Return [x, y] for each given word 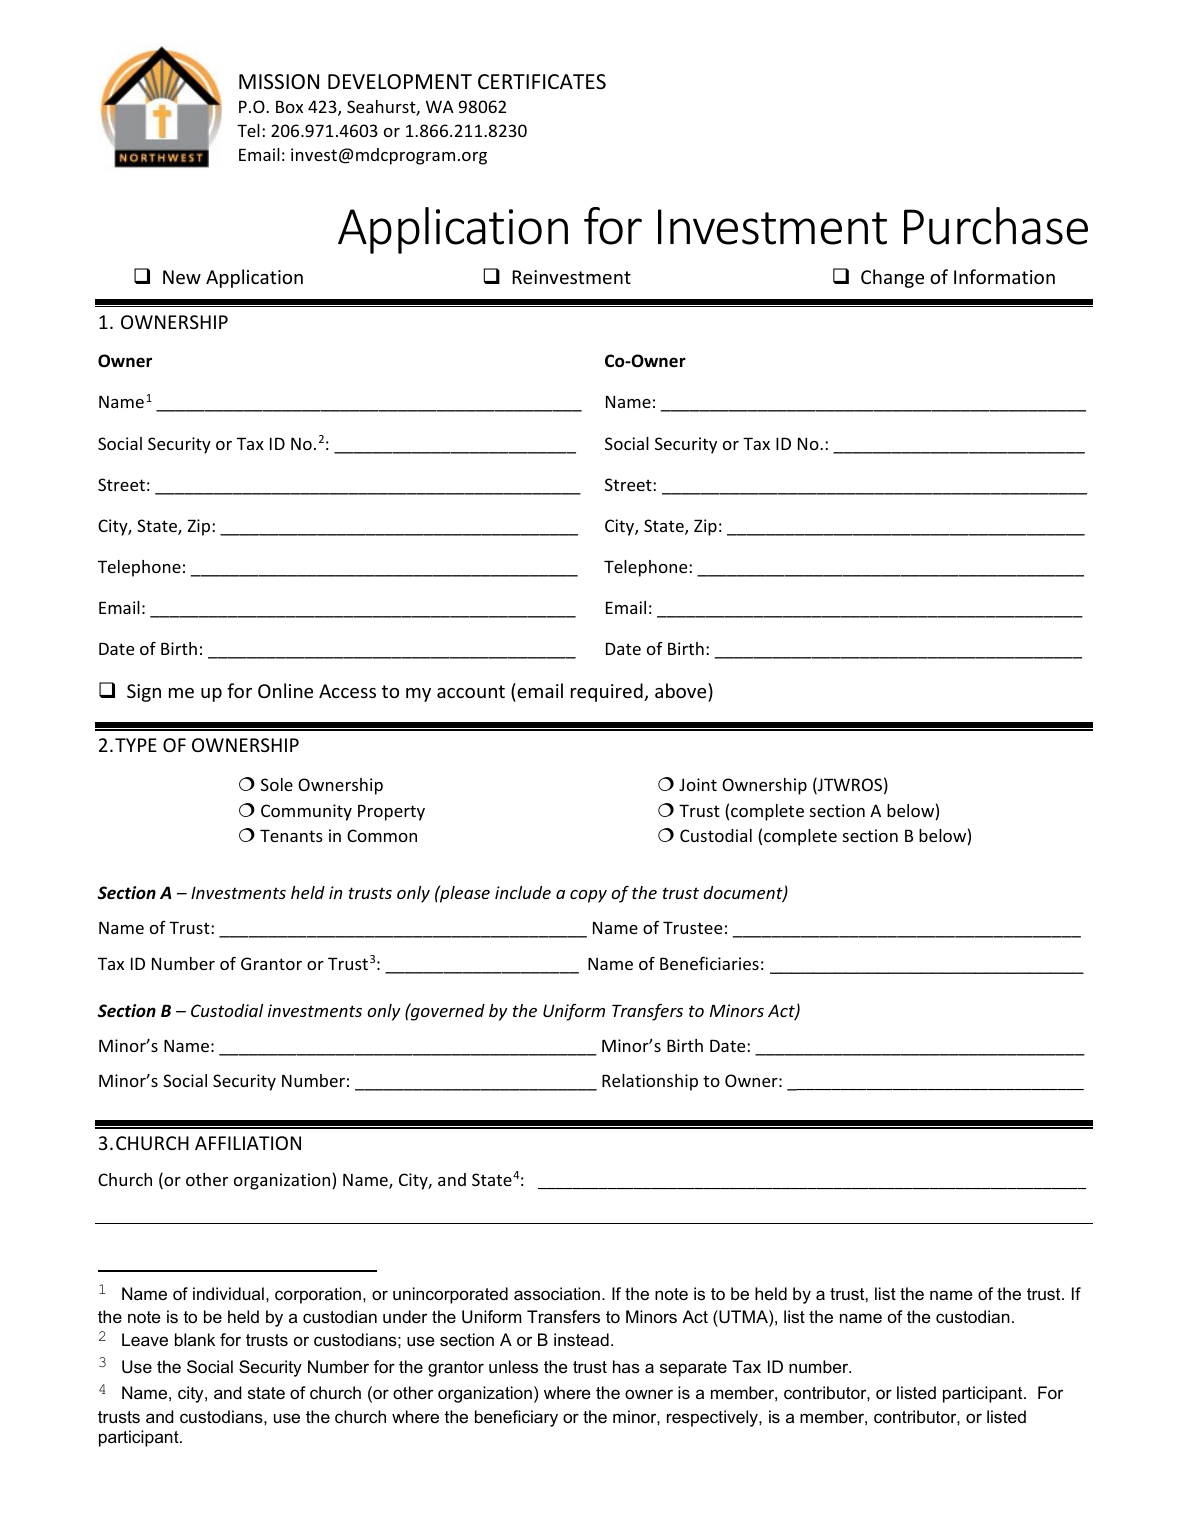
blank [195, 1339]
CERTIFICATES [542, 82]
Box [289, 106]
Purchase [996, 226]
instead [581, 1339]
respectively [713, 1418]
